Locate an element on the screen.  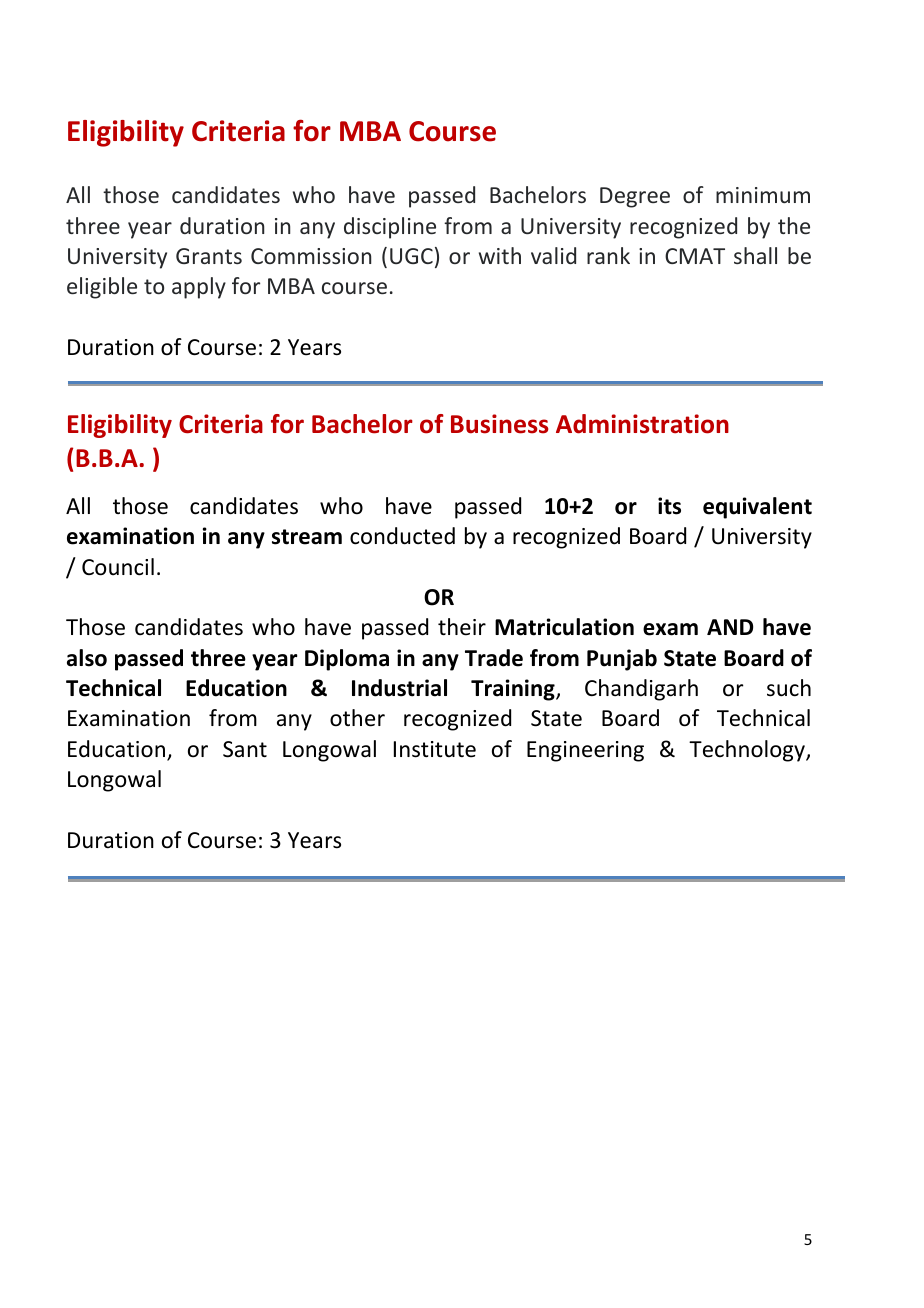
Business is located at coordinates (499, 424).
